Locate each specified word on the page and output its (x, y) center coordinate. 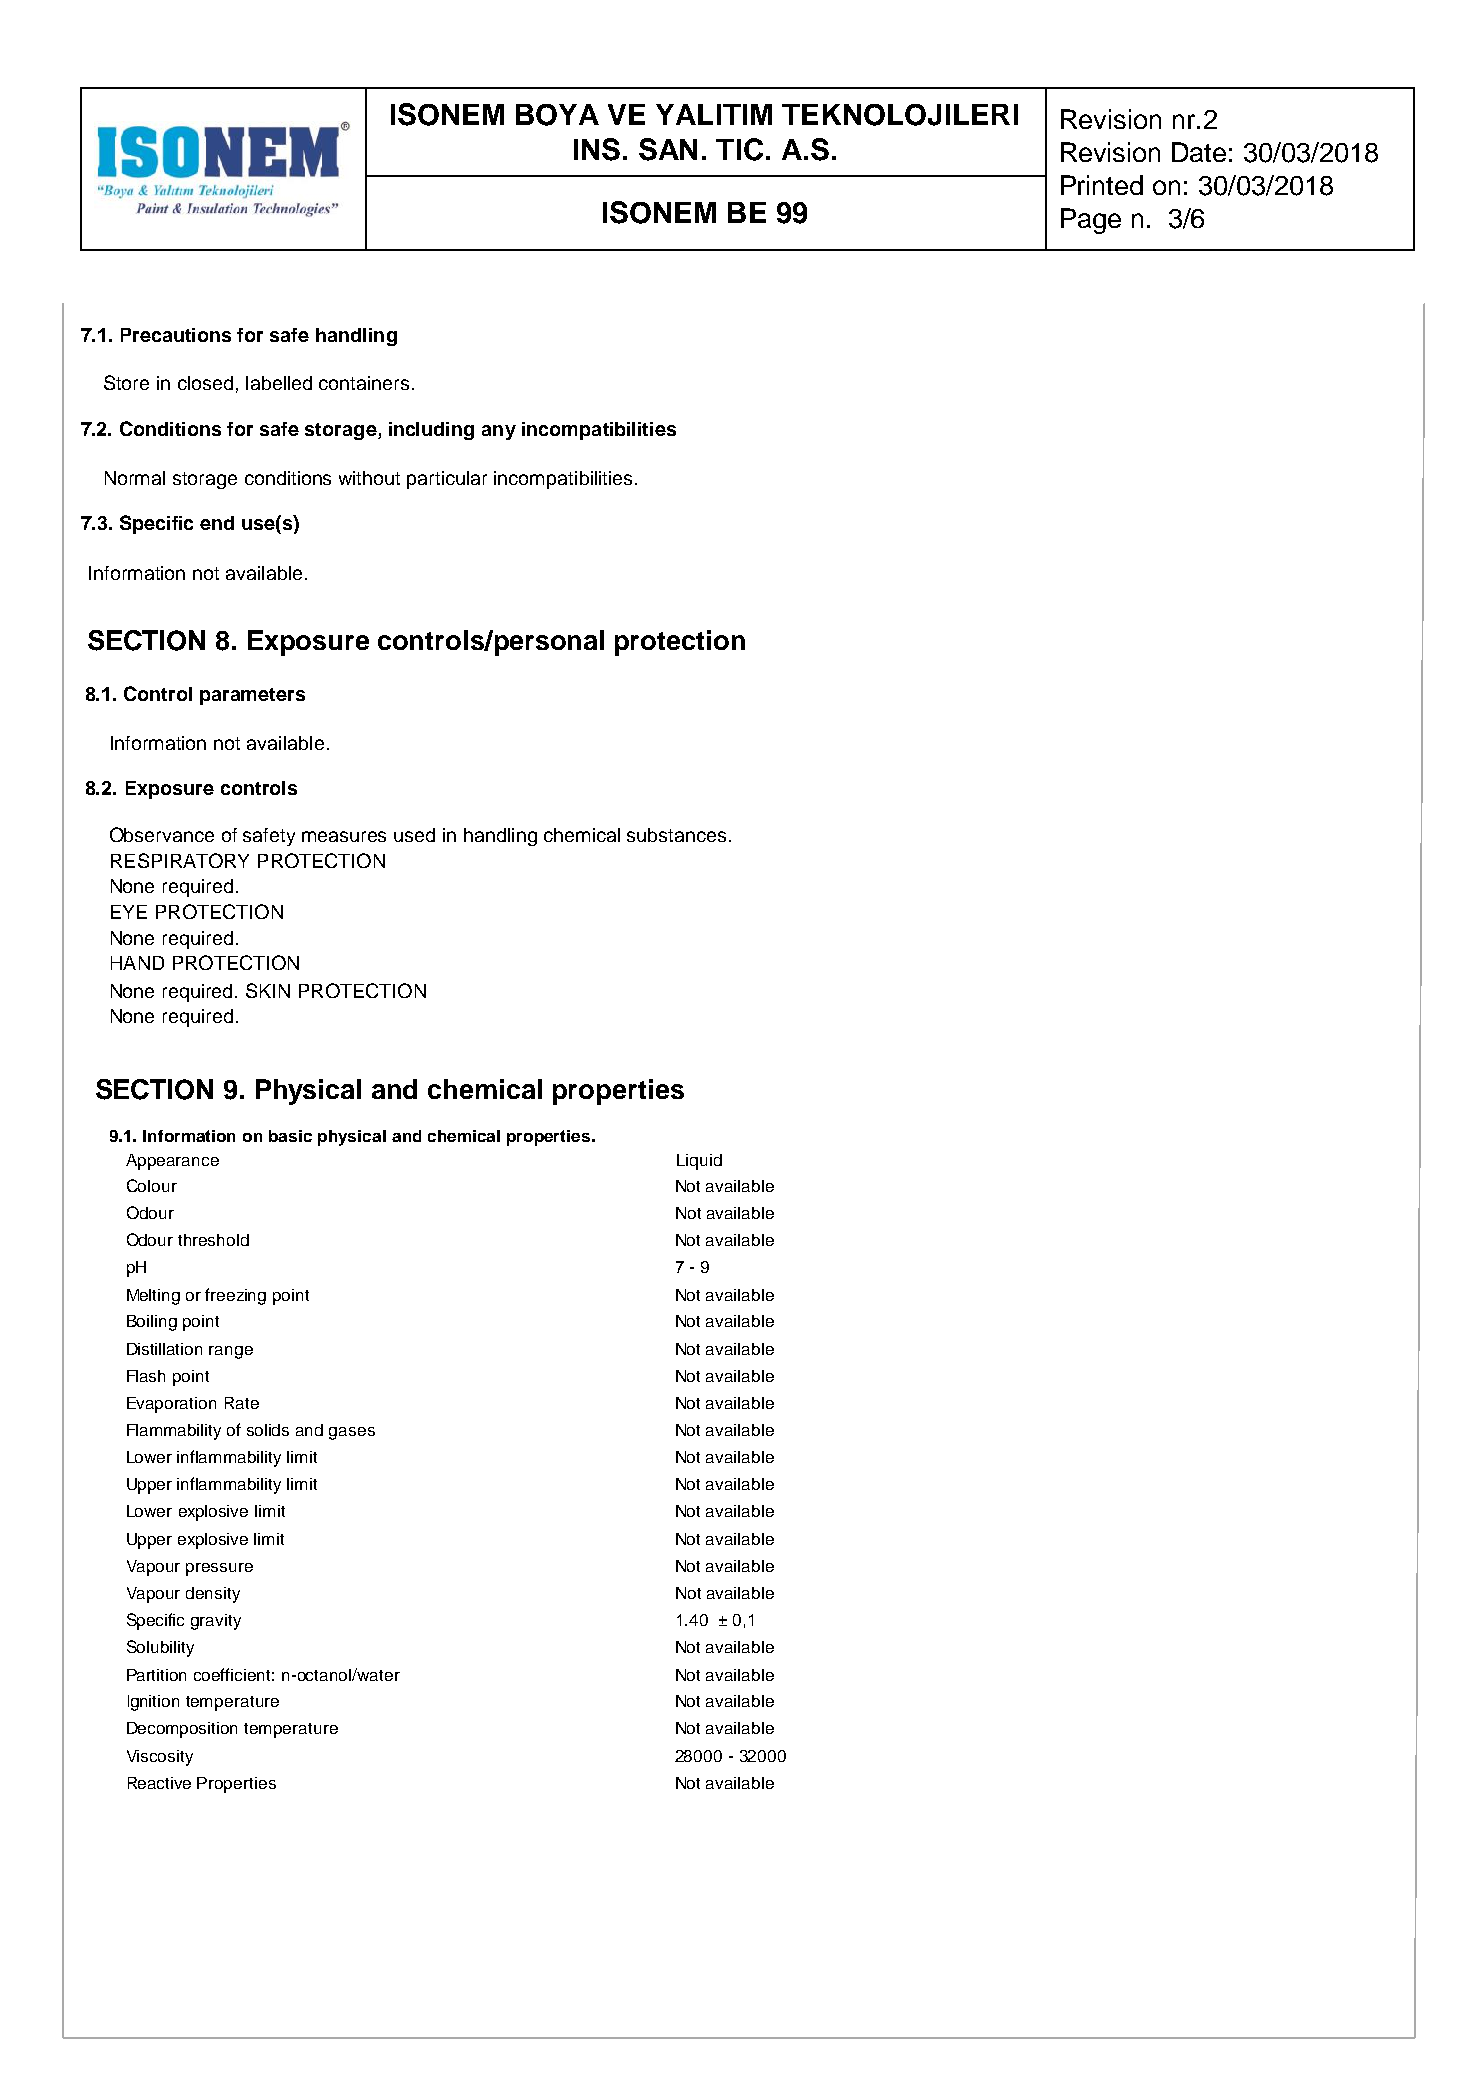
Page (1091, 221)
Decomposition (182, 1730)
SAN (668, 149)
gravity (216, 1622)
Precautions (176, 335)
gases (352, 1433)
